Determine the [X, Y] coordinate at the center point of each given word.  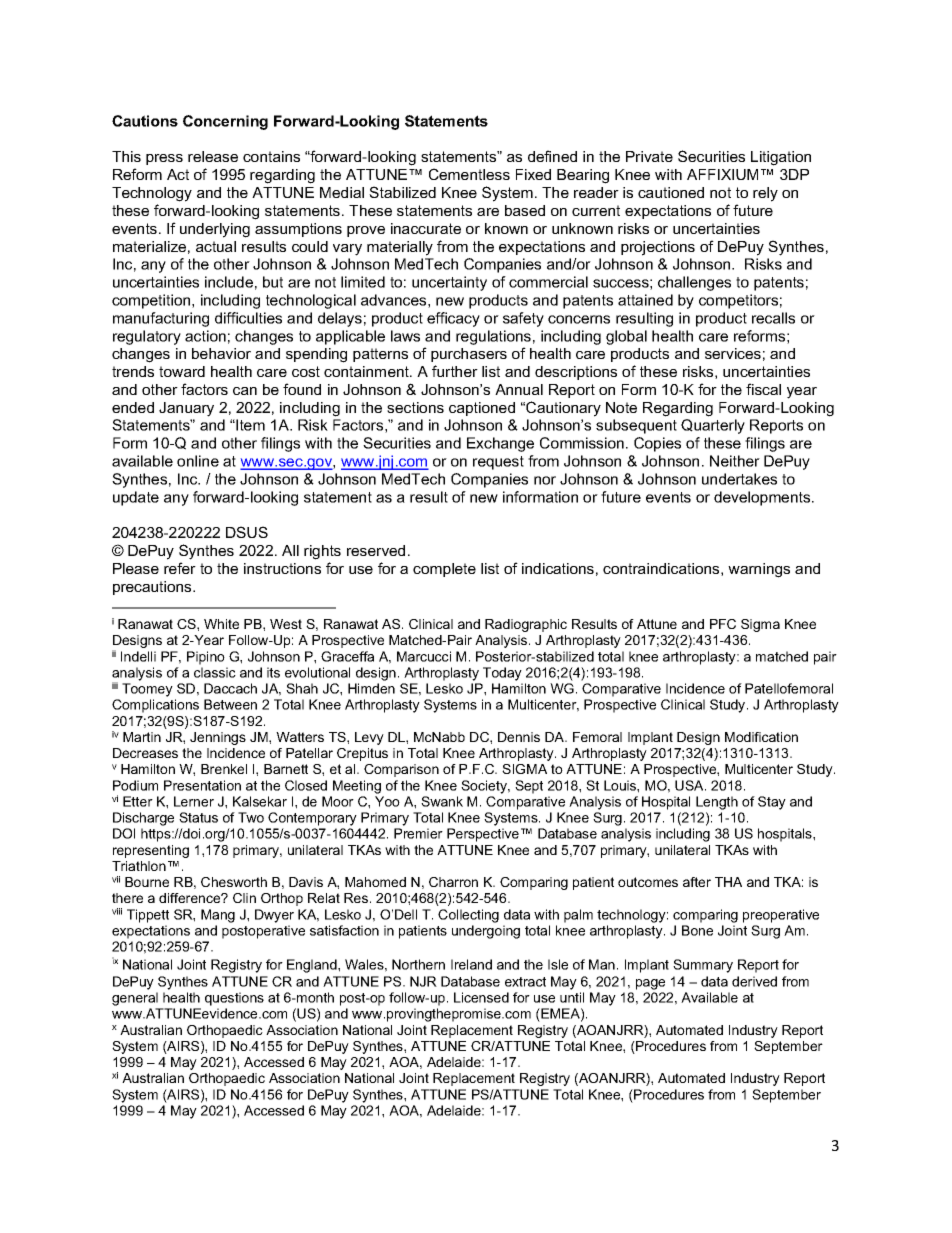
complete [444, 570]
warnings [759, 570]
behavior [221, 353]
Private [649, 156]
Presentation [202, 785]
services [733, 353]
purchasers [469, 355]
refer [180, 568]
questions [234, 999]
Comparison [401, 770]
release [213, 156]
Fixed [533, 174]
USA [690, 785]
